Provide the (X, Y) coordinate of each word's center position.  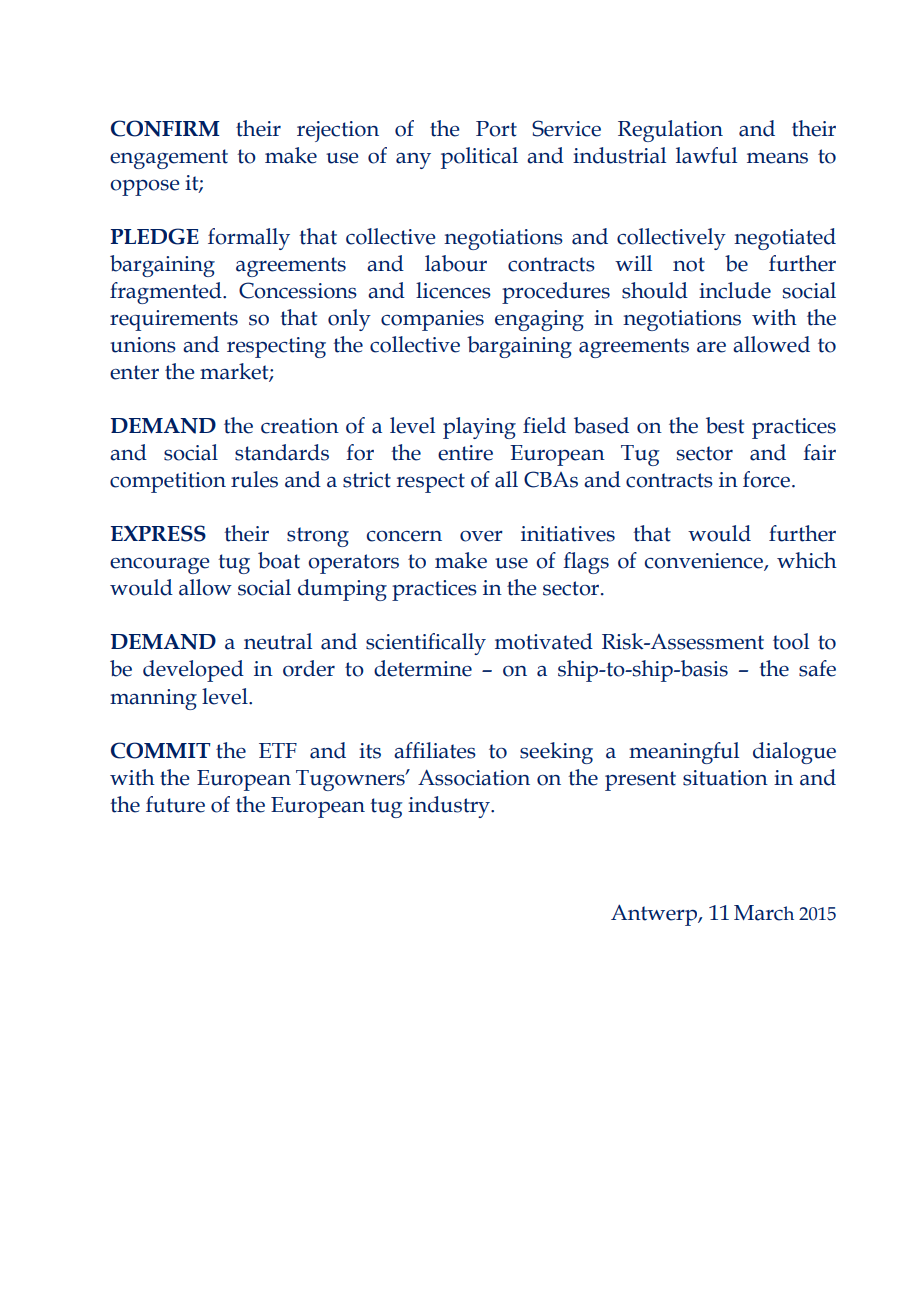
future (175, 804)
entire (465, 453)
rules (254, 479)
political (479, 158)
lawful (706, 155)
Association (474, 777)
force (768, 479)
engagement (169, 159)
